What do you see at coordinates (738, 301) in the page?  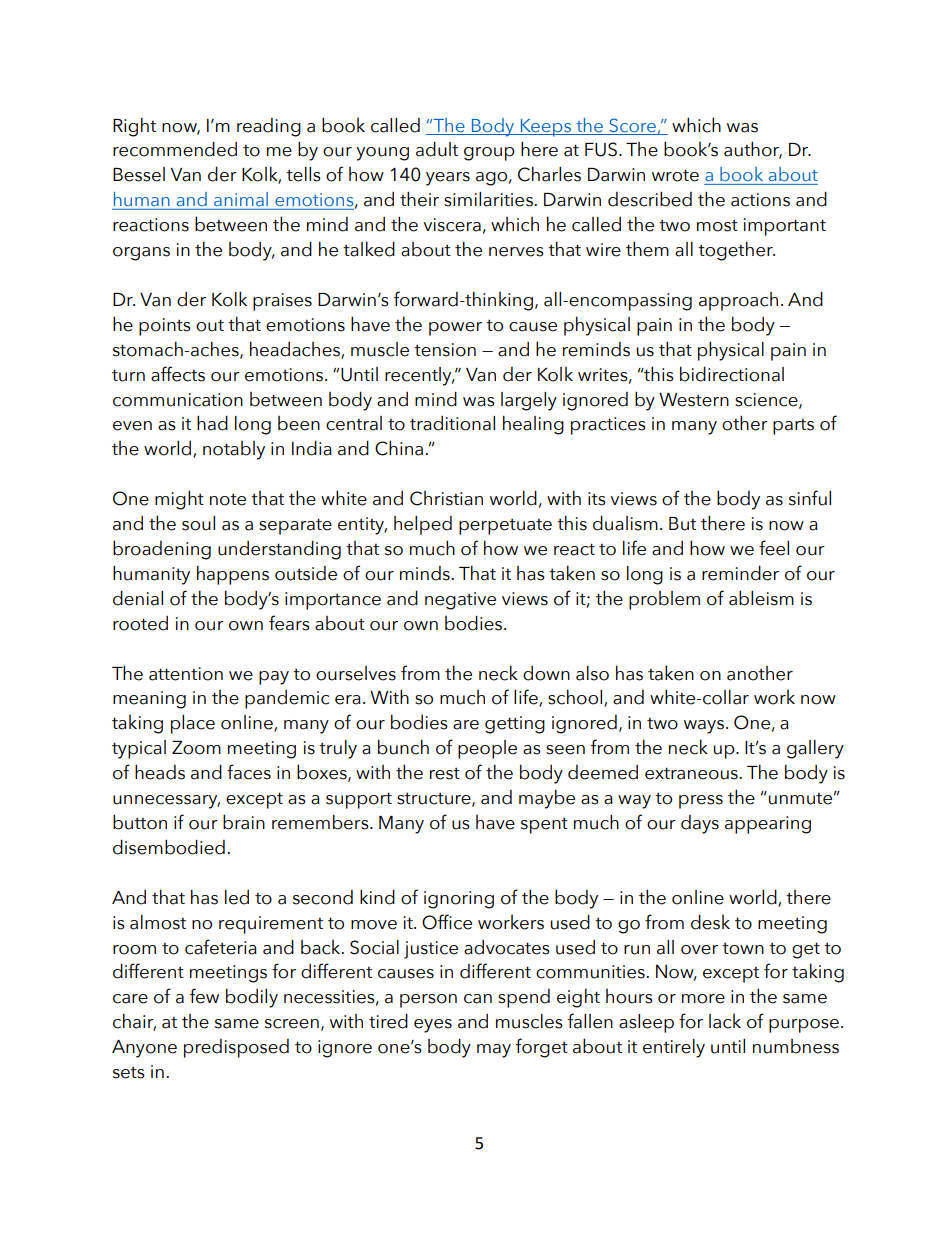 I see `approach` at bounding box center [738, 301].
